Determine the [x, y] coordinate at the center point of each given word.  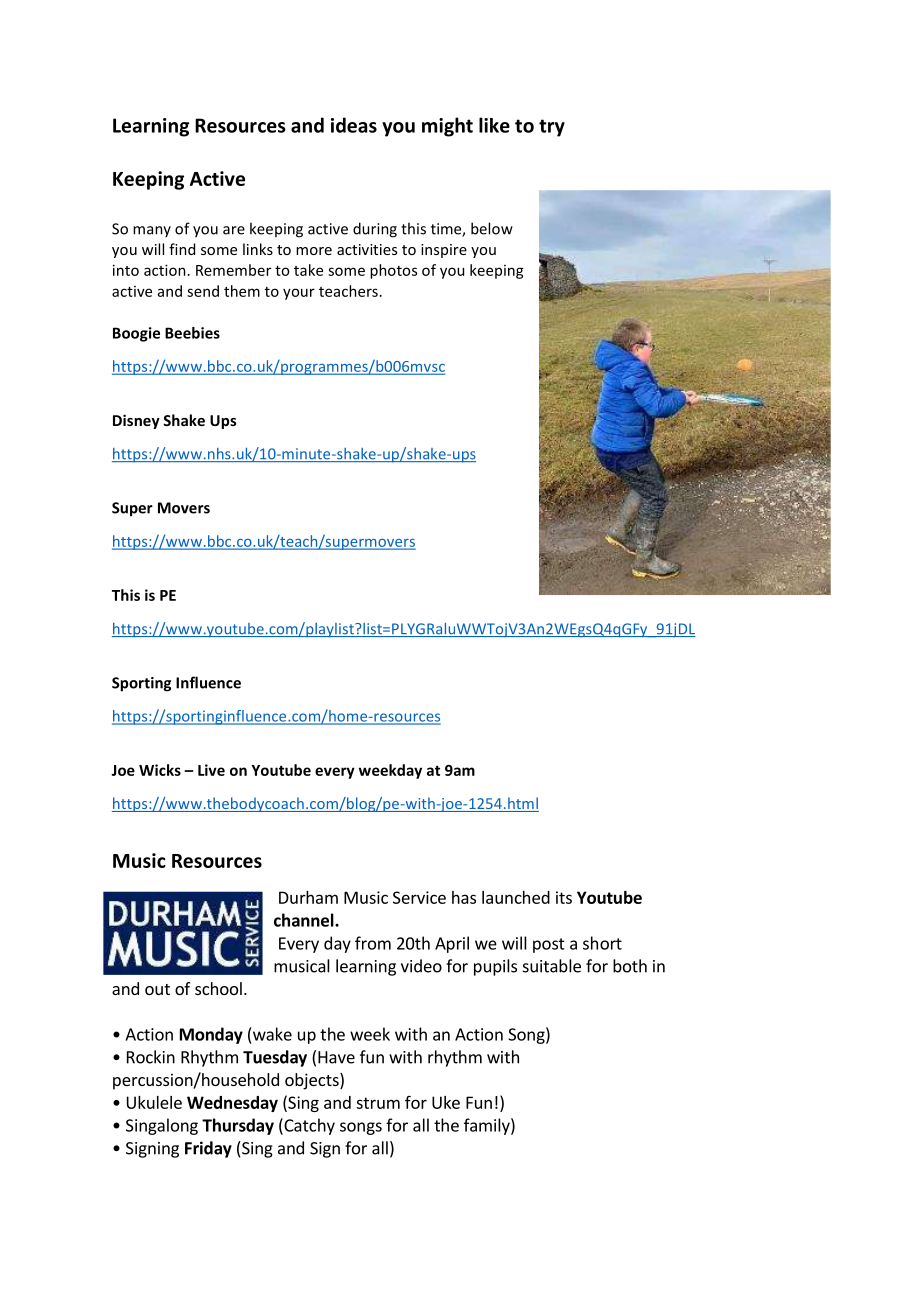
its [564, 897]
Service [419, 897]
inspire [444, 251]
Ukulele [154, 1102]
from [373, 943]
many [152, 231]
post [549, 945]
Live [211, 770]
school [218, 988]
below [492, 228]
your [299, 294]
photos [393, 271]
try [552, 128]
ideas [354, 125]
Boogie [136, 334]
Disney [136, 421]
